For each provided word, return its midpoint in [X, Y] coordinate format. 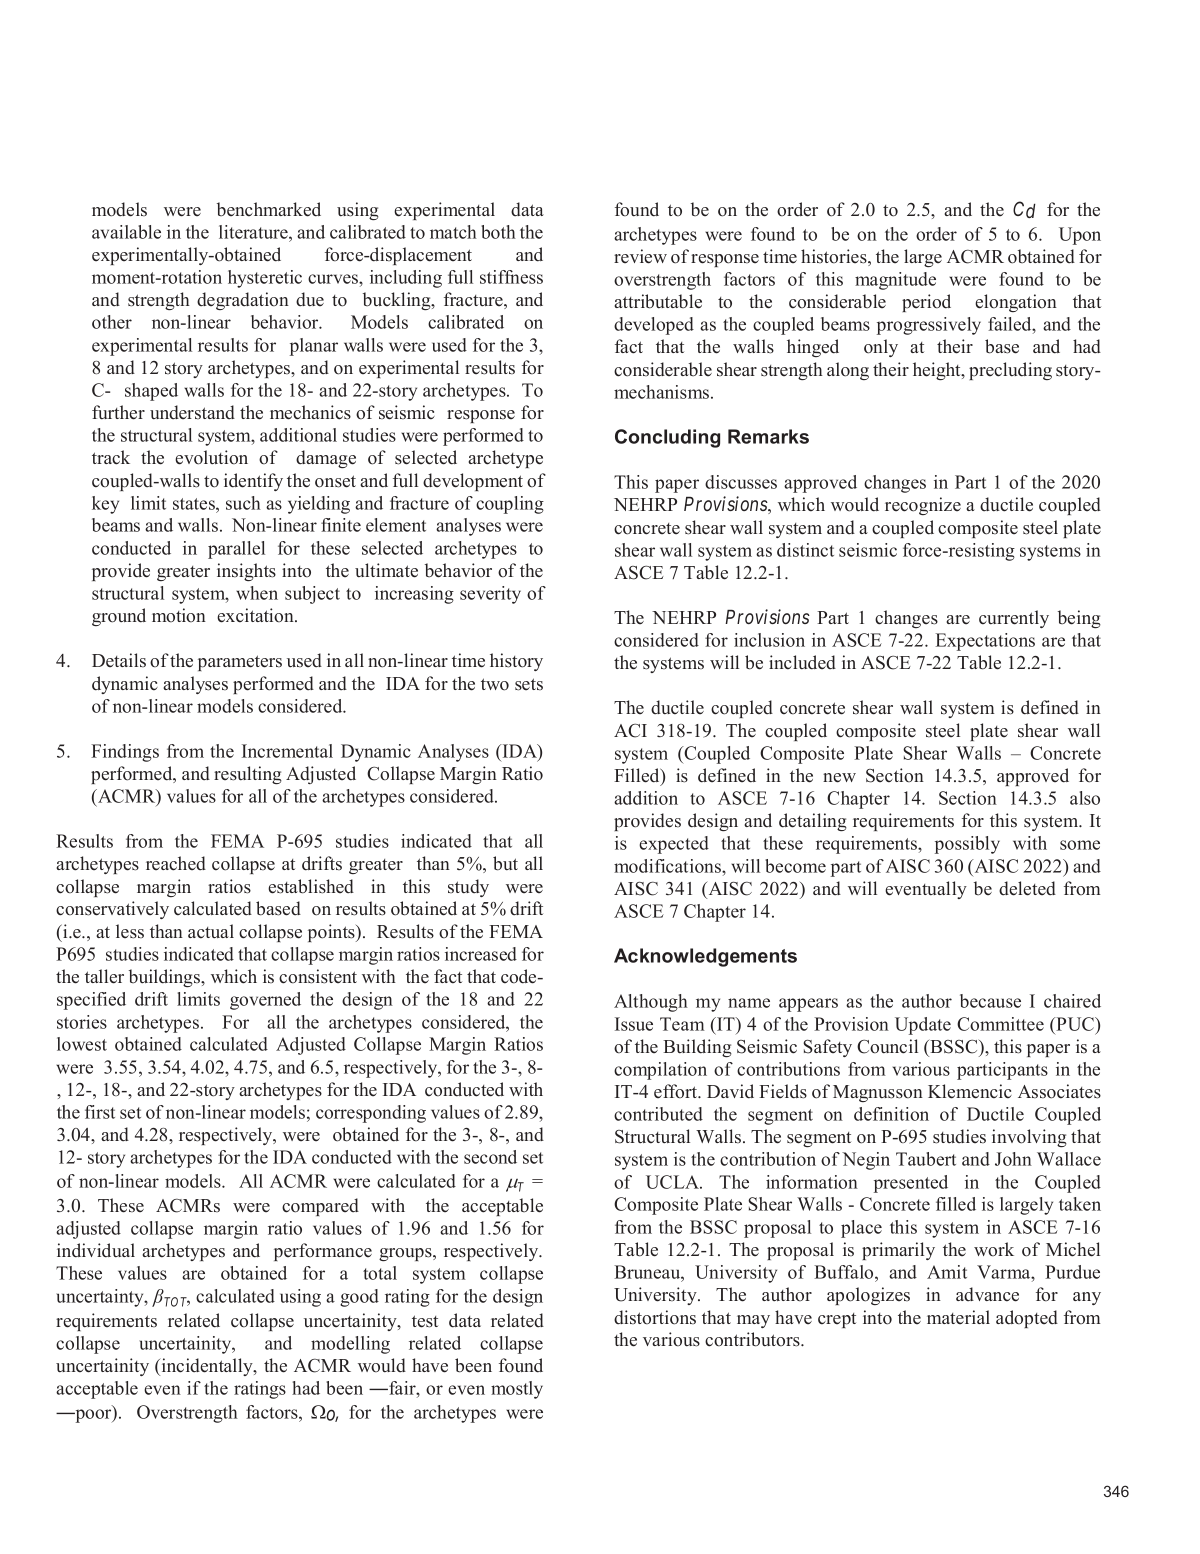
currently [1014, 619]
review [640, 256]
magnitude [895, 281]
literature [254, 232]
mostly [517, 1390]
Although [651, 1003]
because [990, 1001]
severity [490, 595]
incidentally [207, 1367]
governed [265, 1001]
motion [179, 615]
